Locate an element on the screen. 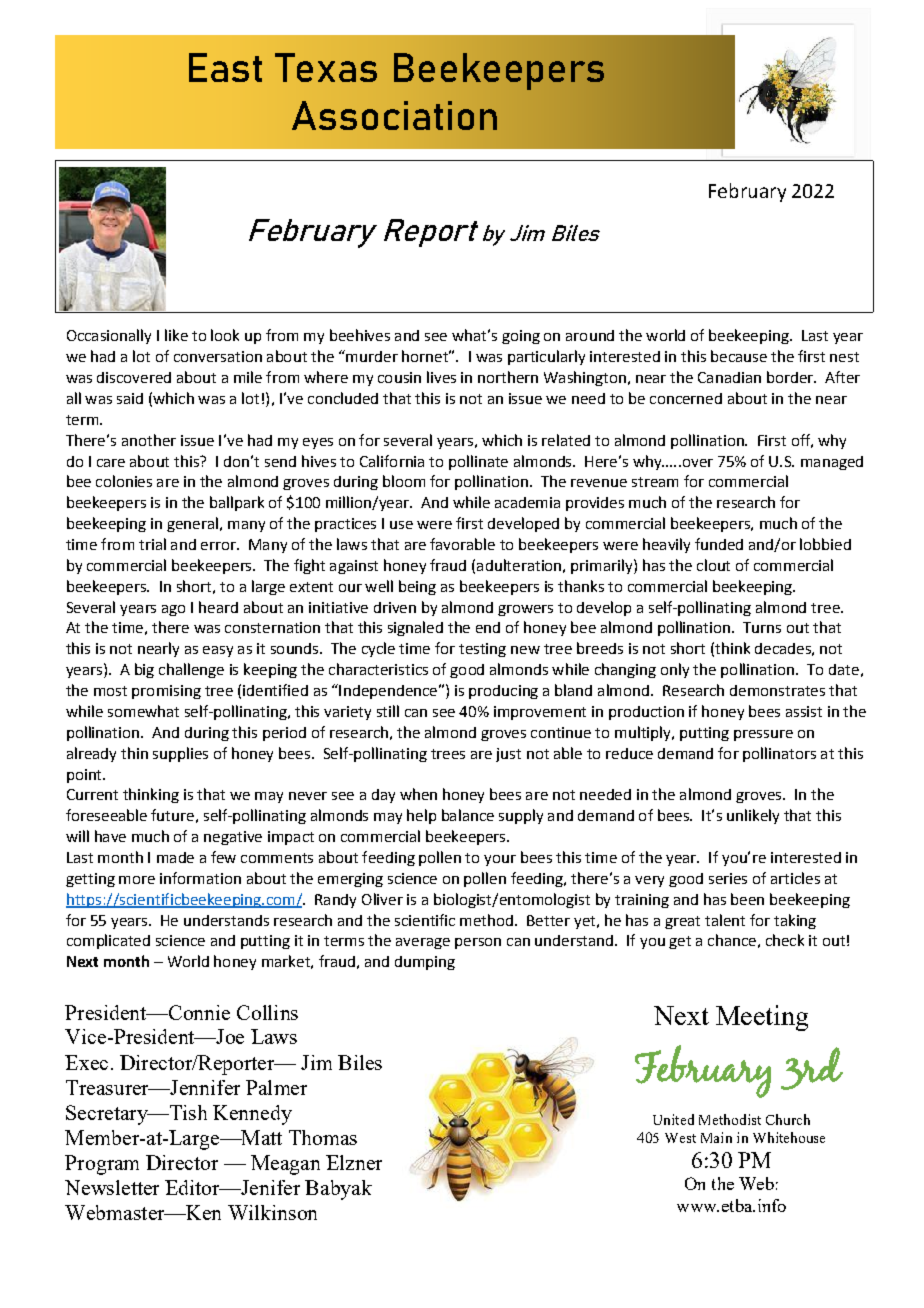 The height and width of the screenshot is (1308, 924). supplies is located at coordinates (180, 754).
